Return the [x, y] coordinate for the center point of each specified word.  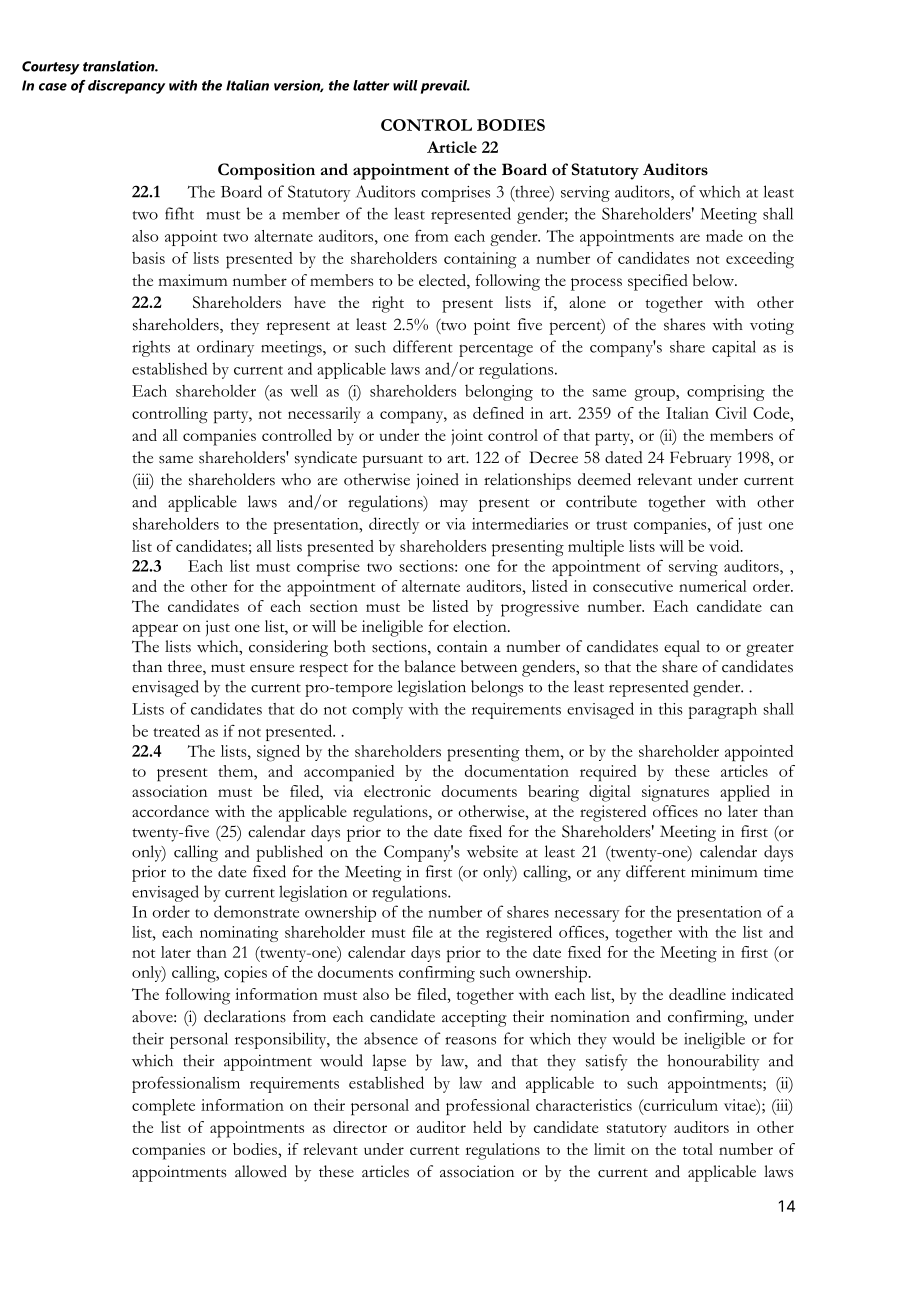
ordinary [225, 348]
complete [163, 1107]
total [698, 1149]
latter [371, 85]
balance [430, 666]
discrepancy [126, 87]
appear [155, 630]
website [492, 851]
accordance [170, 811]
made [724, 236]
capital [734, 348]
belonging [499, 392]
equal [682, 648]
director [360, 1127]
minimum [724, 871]
